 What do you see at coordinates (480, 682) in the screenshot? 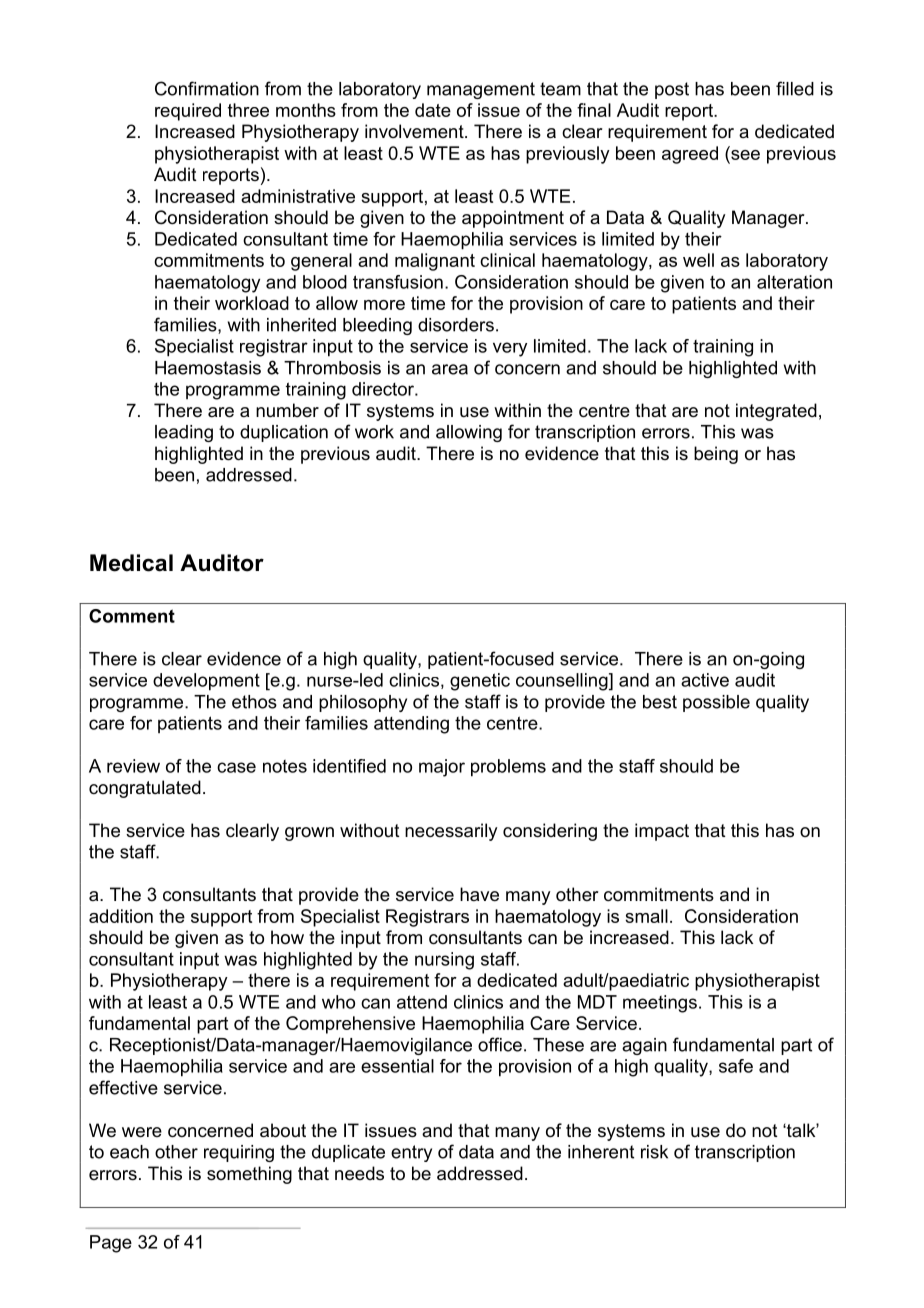
I see `genetic` at bounding box center [480, 682].
